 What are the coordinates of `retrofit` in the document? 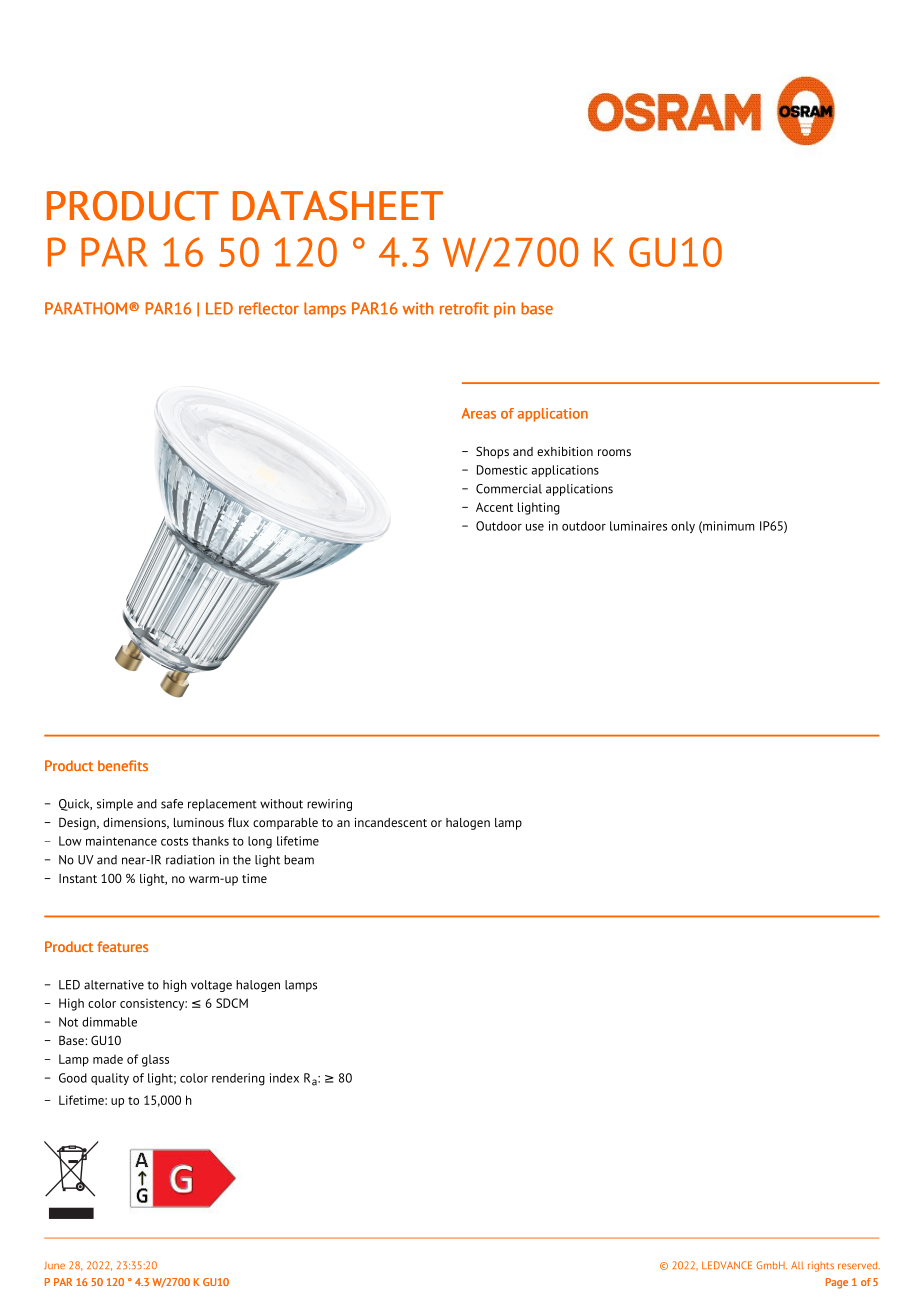 It's located at (464, 308).
